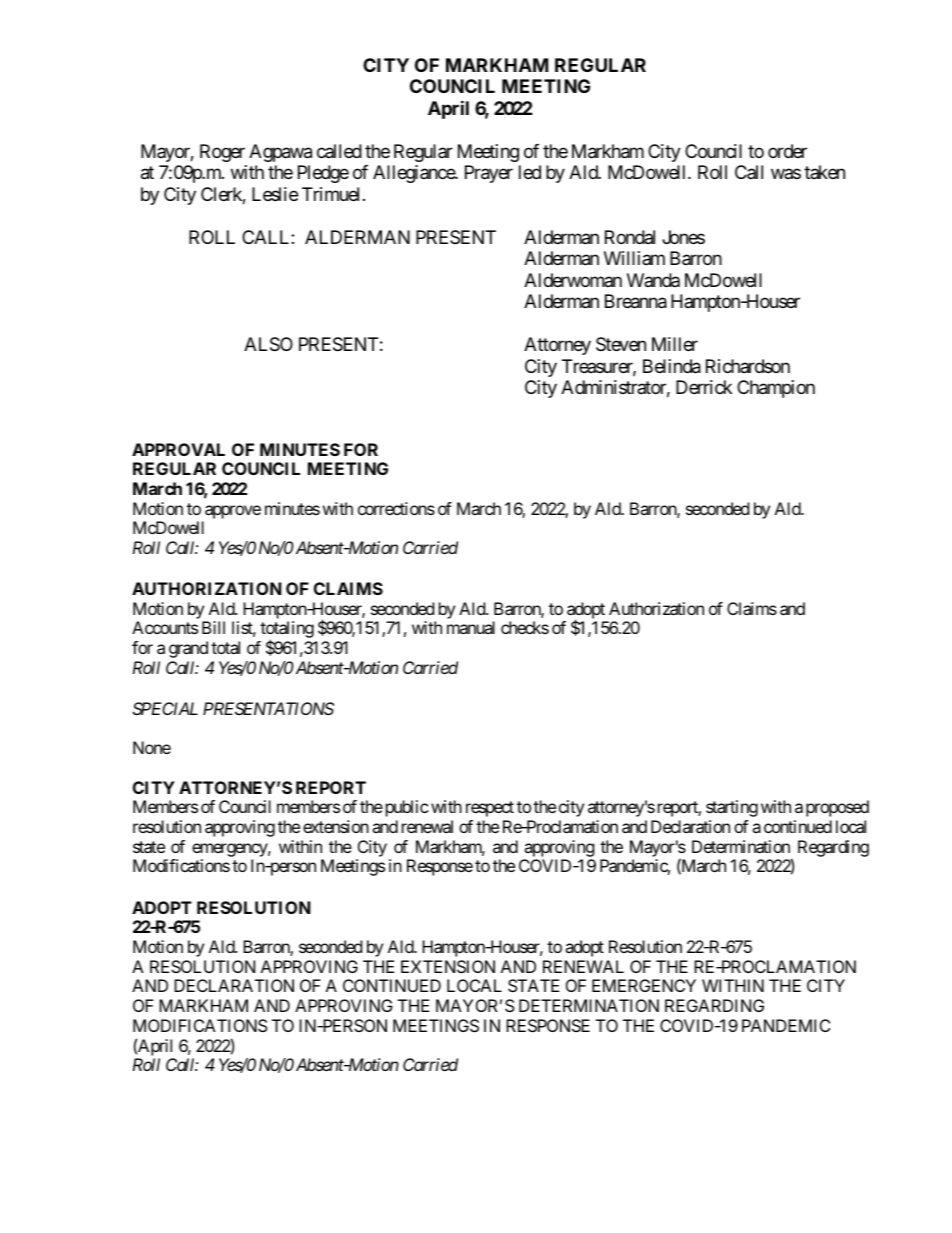 The height and width of the document is (1233, 952). I want to click on Breanna, so click(636, 301).
